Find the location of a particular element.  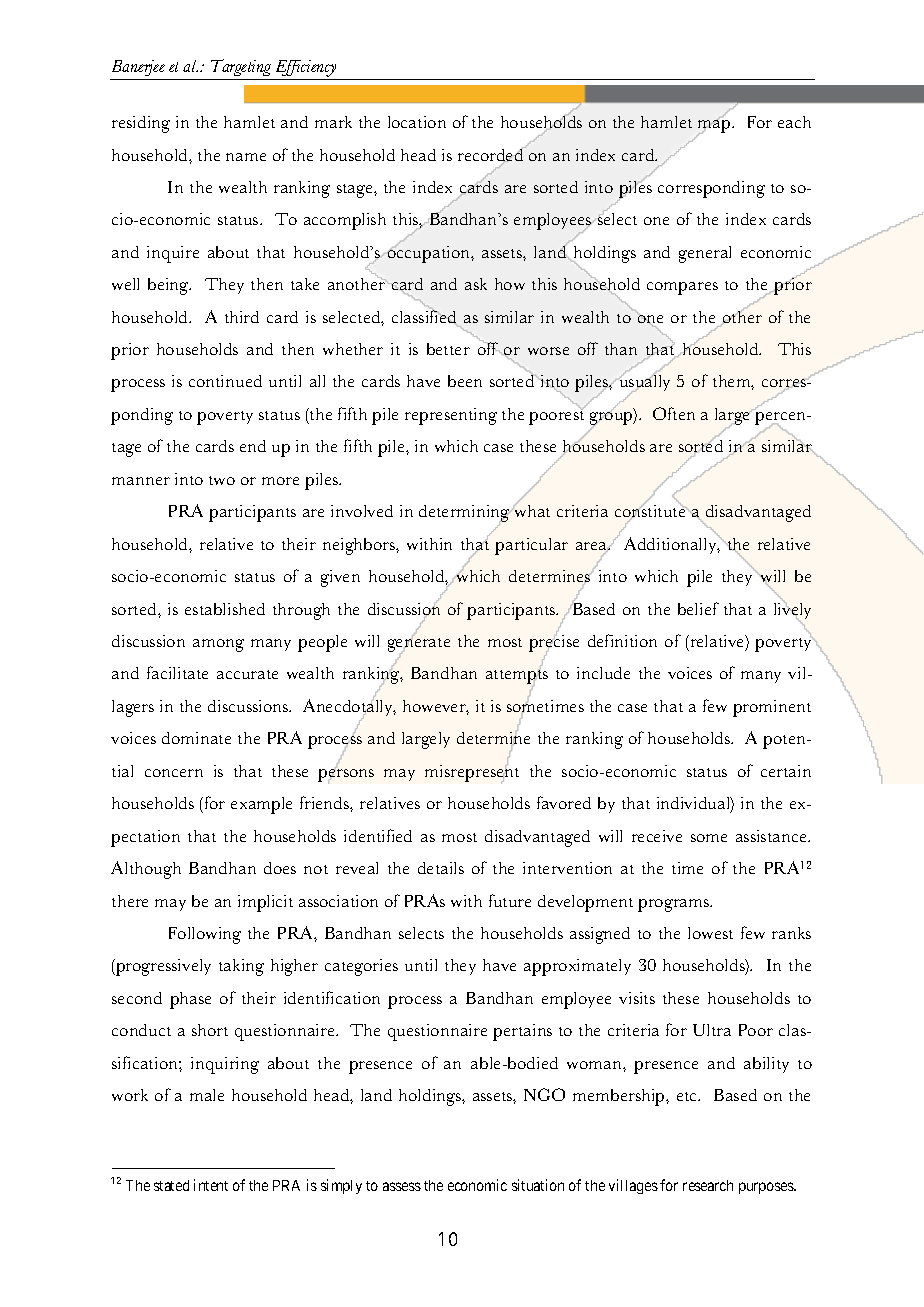

Following is located at coordinates (205, 935).
